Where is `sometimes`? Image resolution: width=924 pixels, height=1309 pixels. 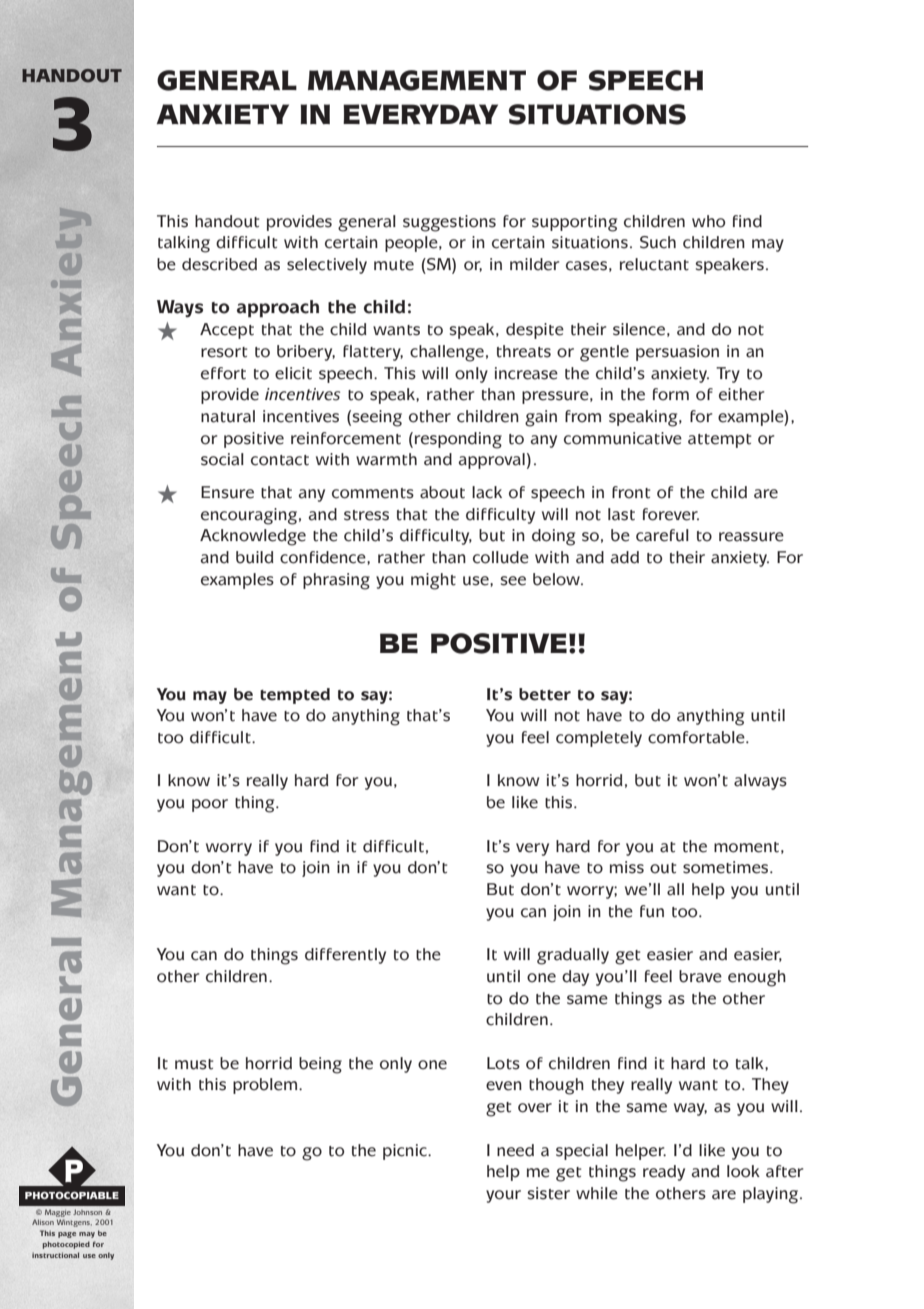 sometimes is located at coordinates (727, 867).
